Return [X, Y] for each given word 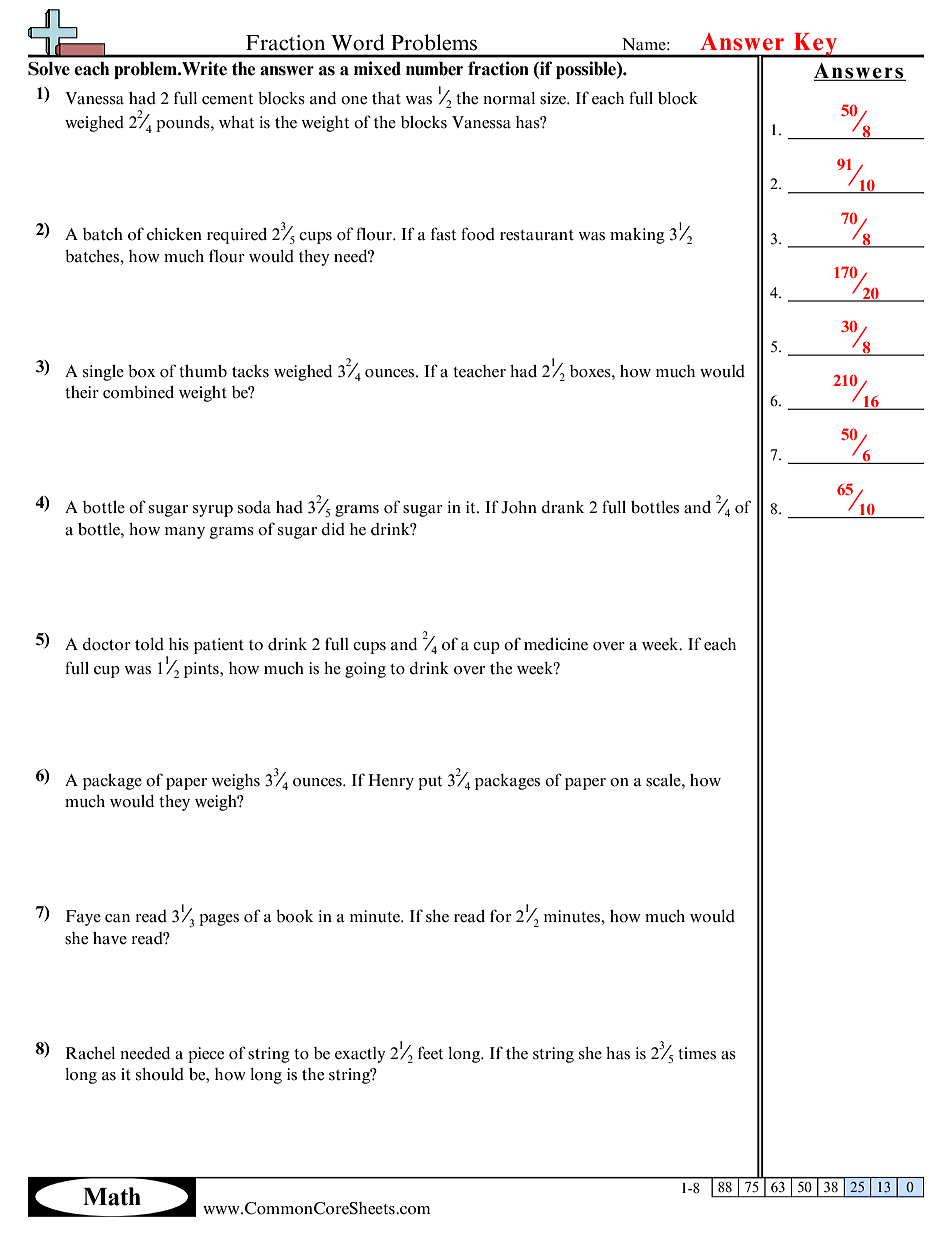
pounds [184, 124]
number [434, 69]
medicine [556, 644]
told [149, 644]
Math [112, 1196]
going [365, 670]
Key [815, 45]
